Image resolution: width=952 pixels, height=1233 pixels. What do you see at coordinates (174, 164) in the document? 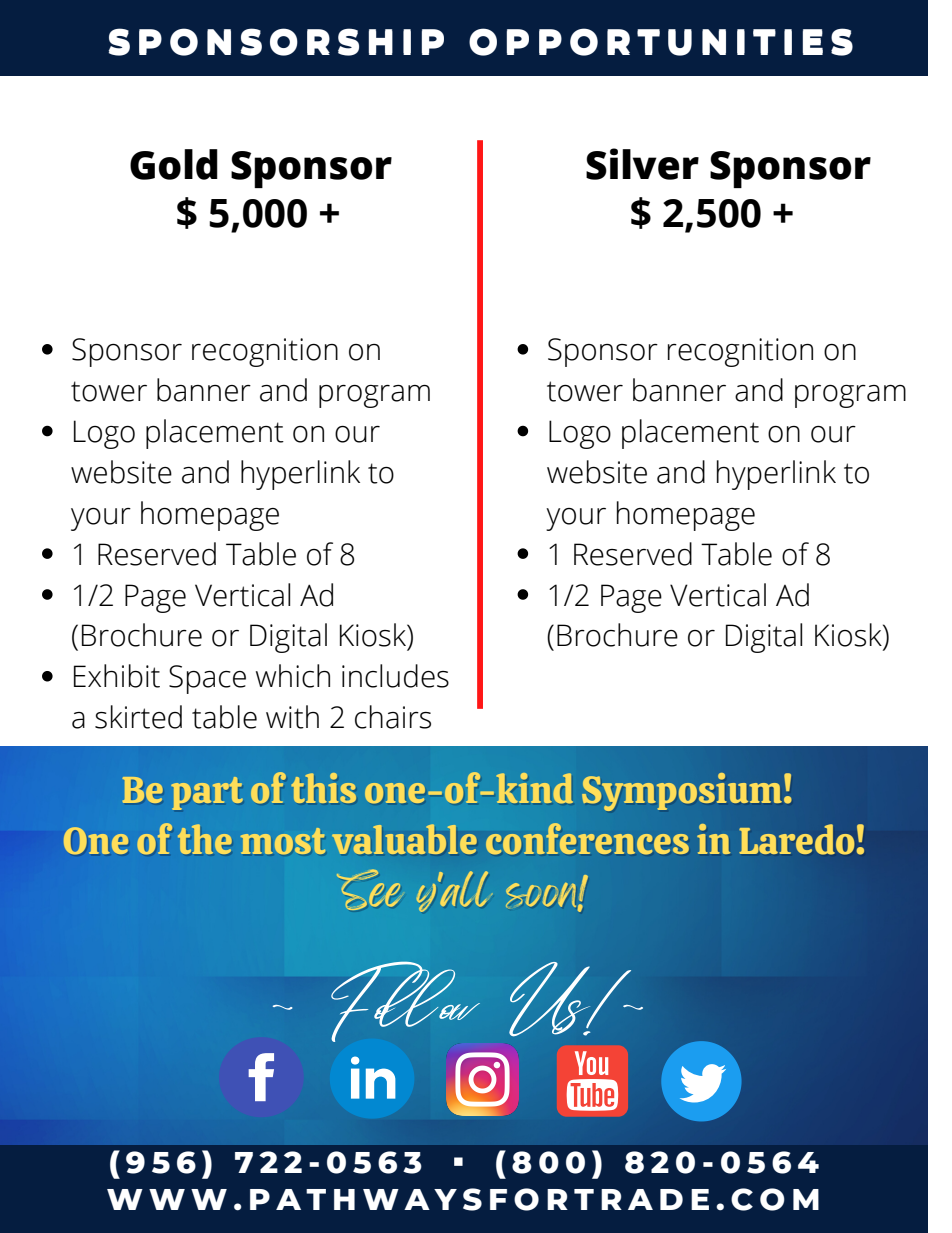
I see `Gold` at bounding box center [174, 164].
